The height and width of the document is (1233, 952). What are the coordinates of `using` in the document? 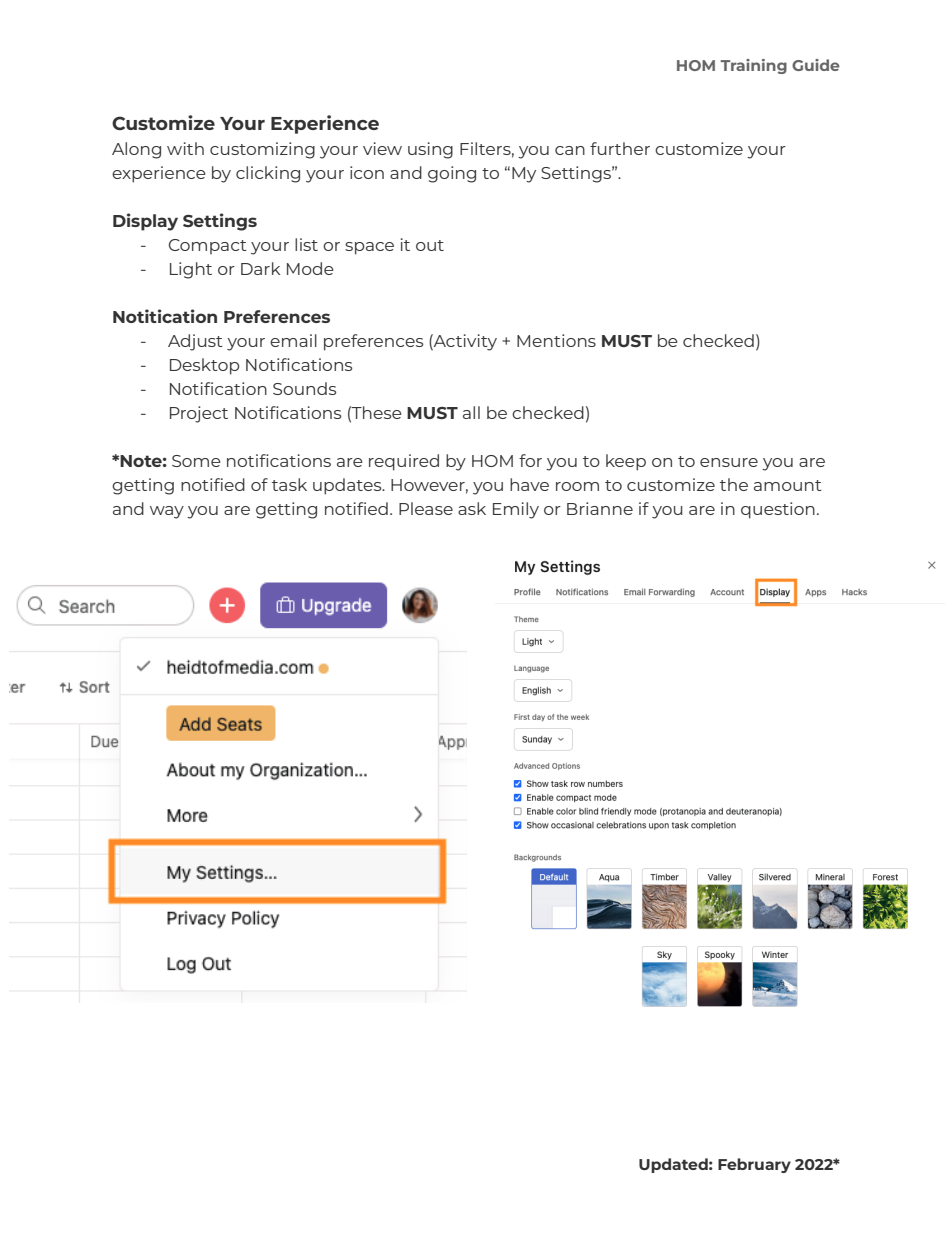 It's located at (430, 150).
